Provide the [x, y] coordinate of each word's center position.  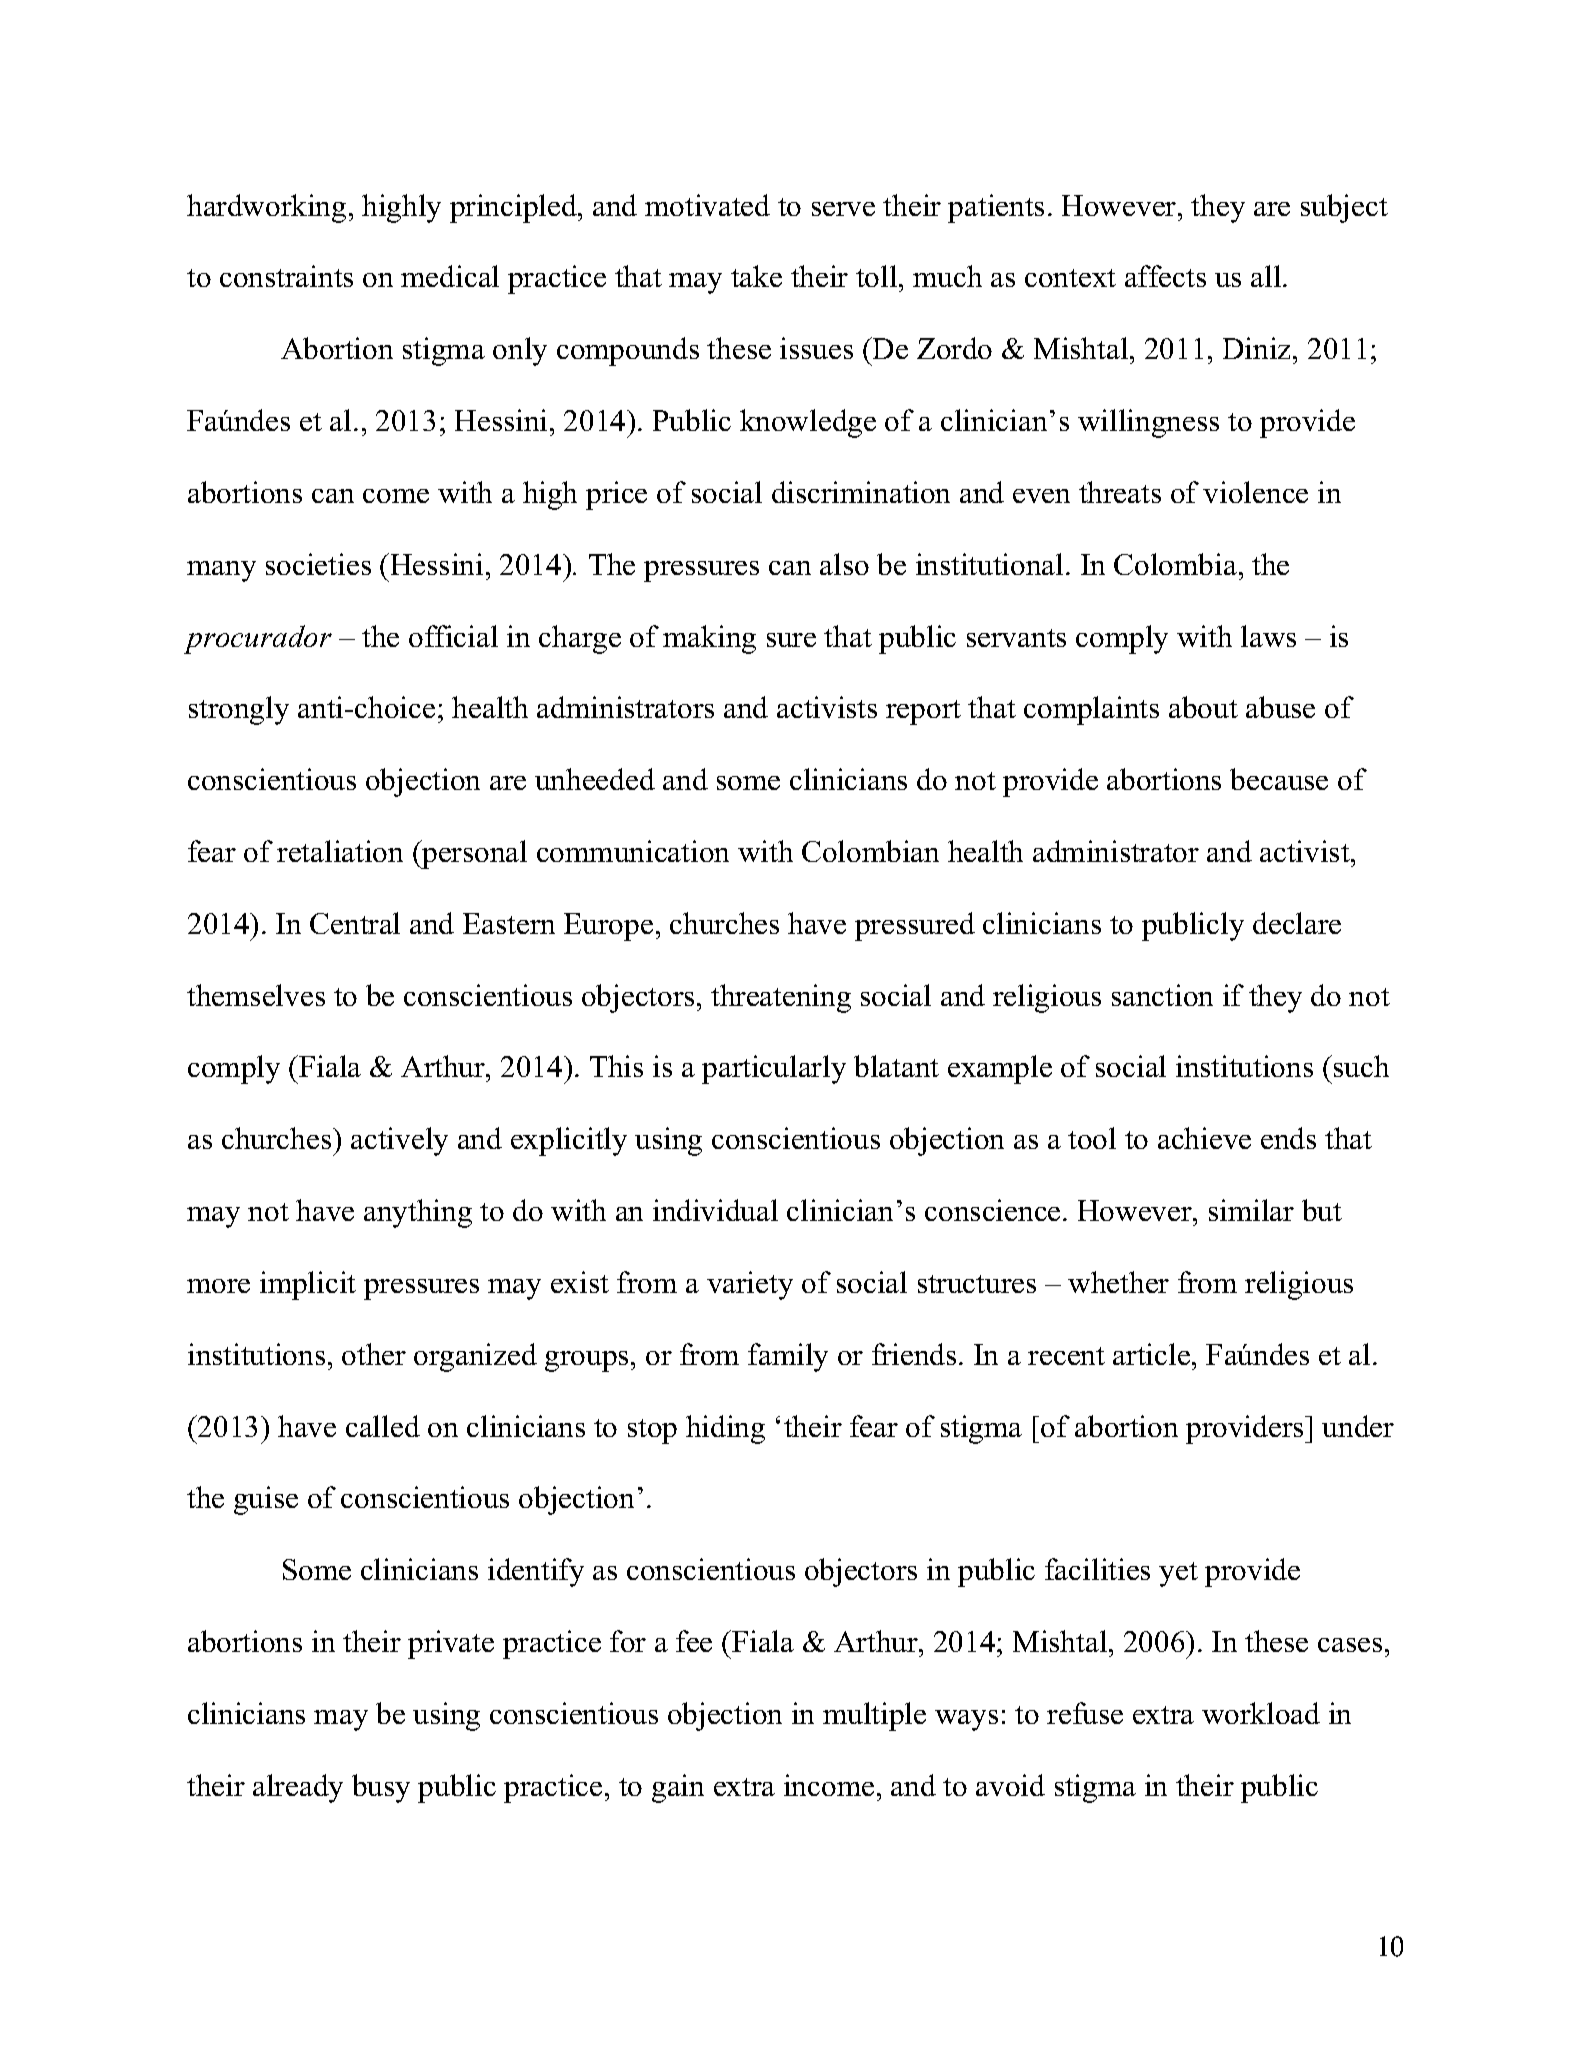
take [756, 276]
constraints [286, 276]
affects [1165, 276]
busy [381, 1788]
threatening [781, 998]
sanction [1162, 995]
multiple [874, 1716]
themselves [256, 995]
